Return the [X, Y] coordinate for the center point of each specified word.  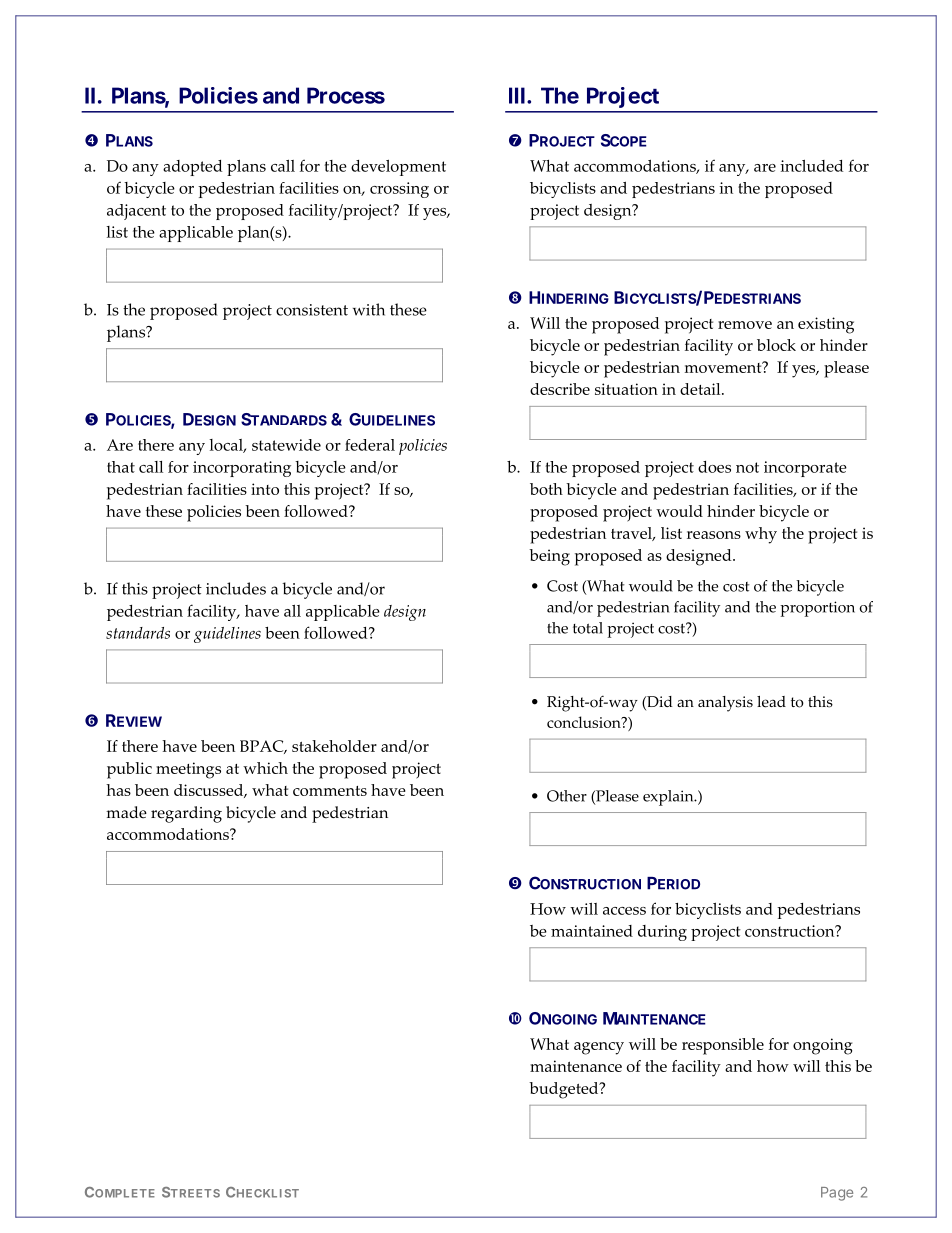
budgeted [565, 1090]
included [811, 166]
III [517, 95]
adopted [192, 168]
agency [599, 1048]
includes [236, 588]
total [588, 628]
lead [771, 702]
